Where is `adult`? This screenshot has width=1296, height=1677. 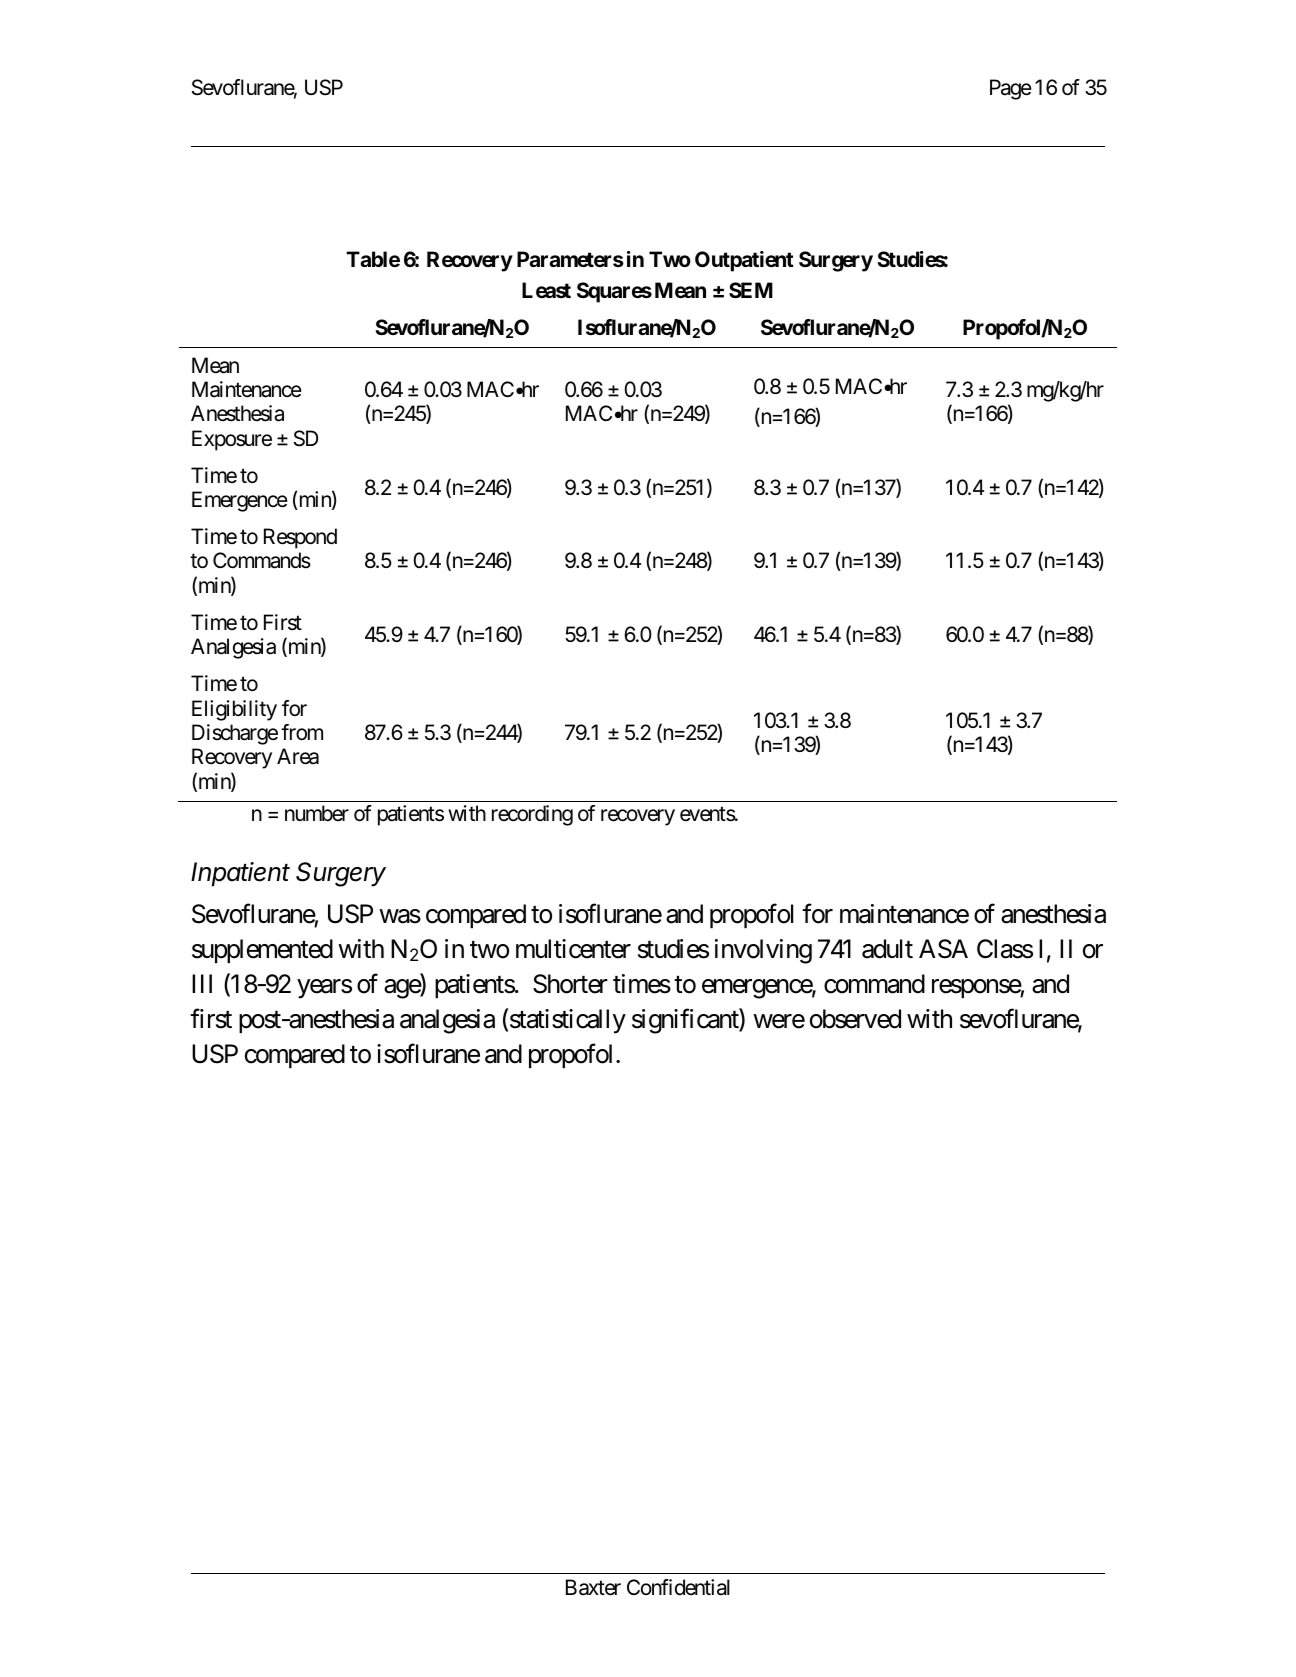 adult is located at coordinates (887, 949).
